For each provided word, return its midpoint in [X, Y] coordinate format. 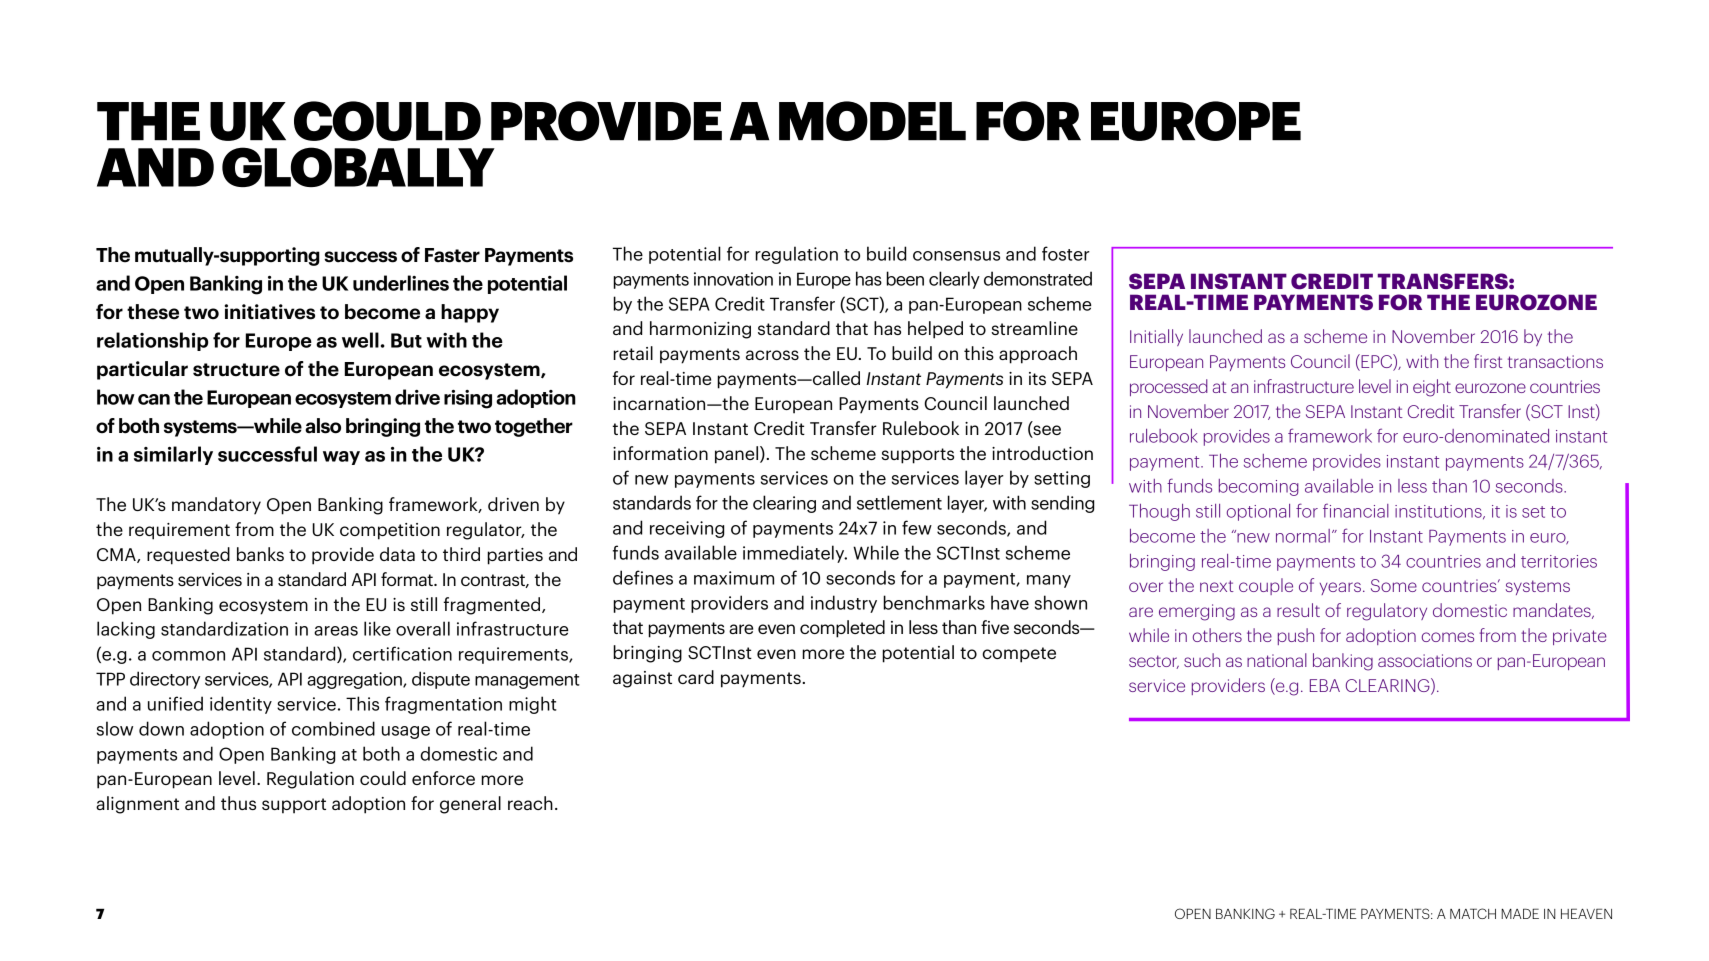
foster [1066, 253]
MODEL [872, 121]
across [772, 355]
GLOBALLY [358, 167]
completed [842, 629]
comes [1448, 637]
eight [1432, 388]
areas [336, 631]
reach [530, 803]
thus [238, 803]
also [323, 426]
